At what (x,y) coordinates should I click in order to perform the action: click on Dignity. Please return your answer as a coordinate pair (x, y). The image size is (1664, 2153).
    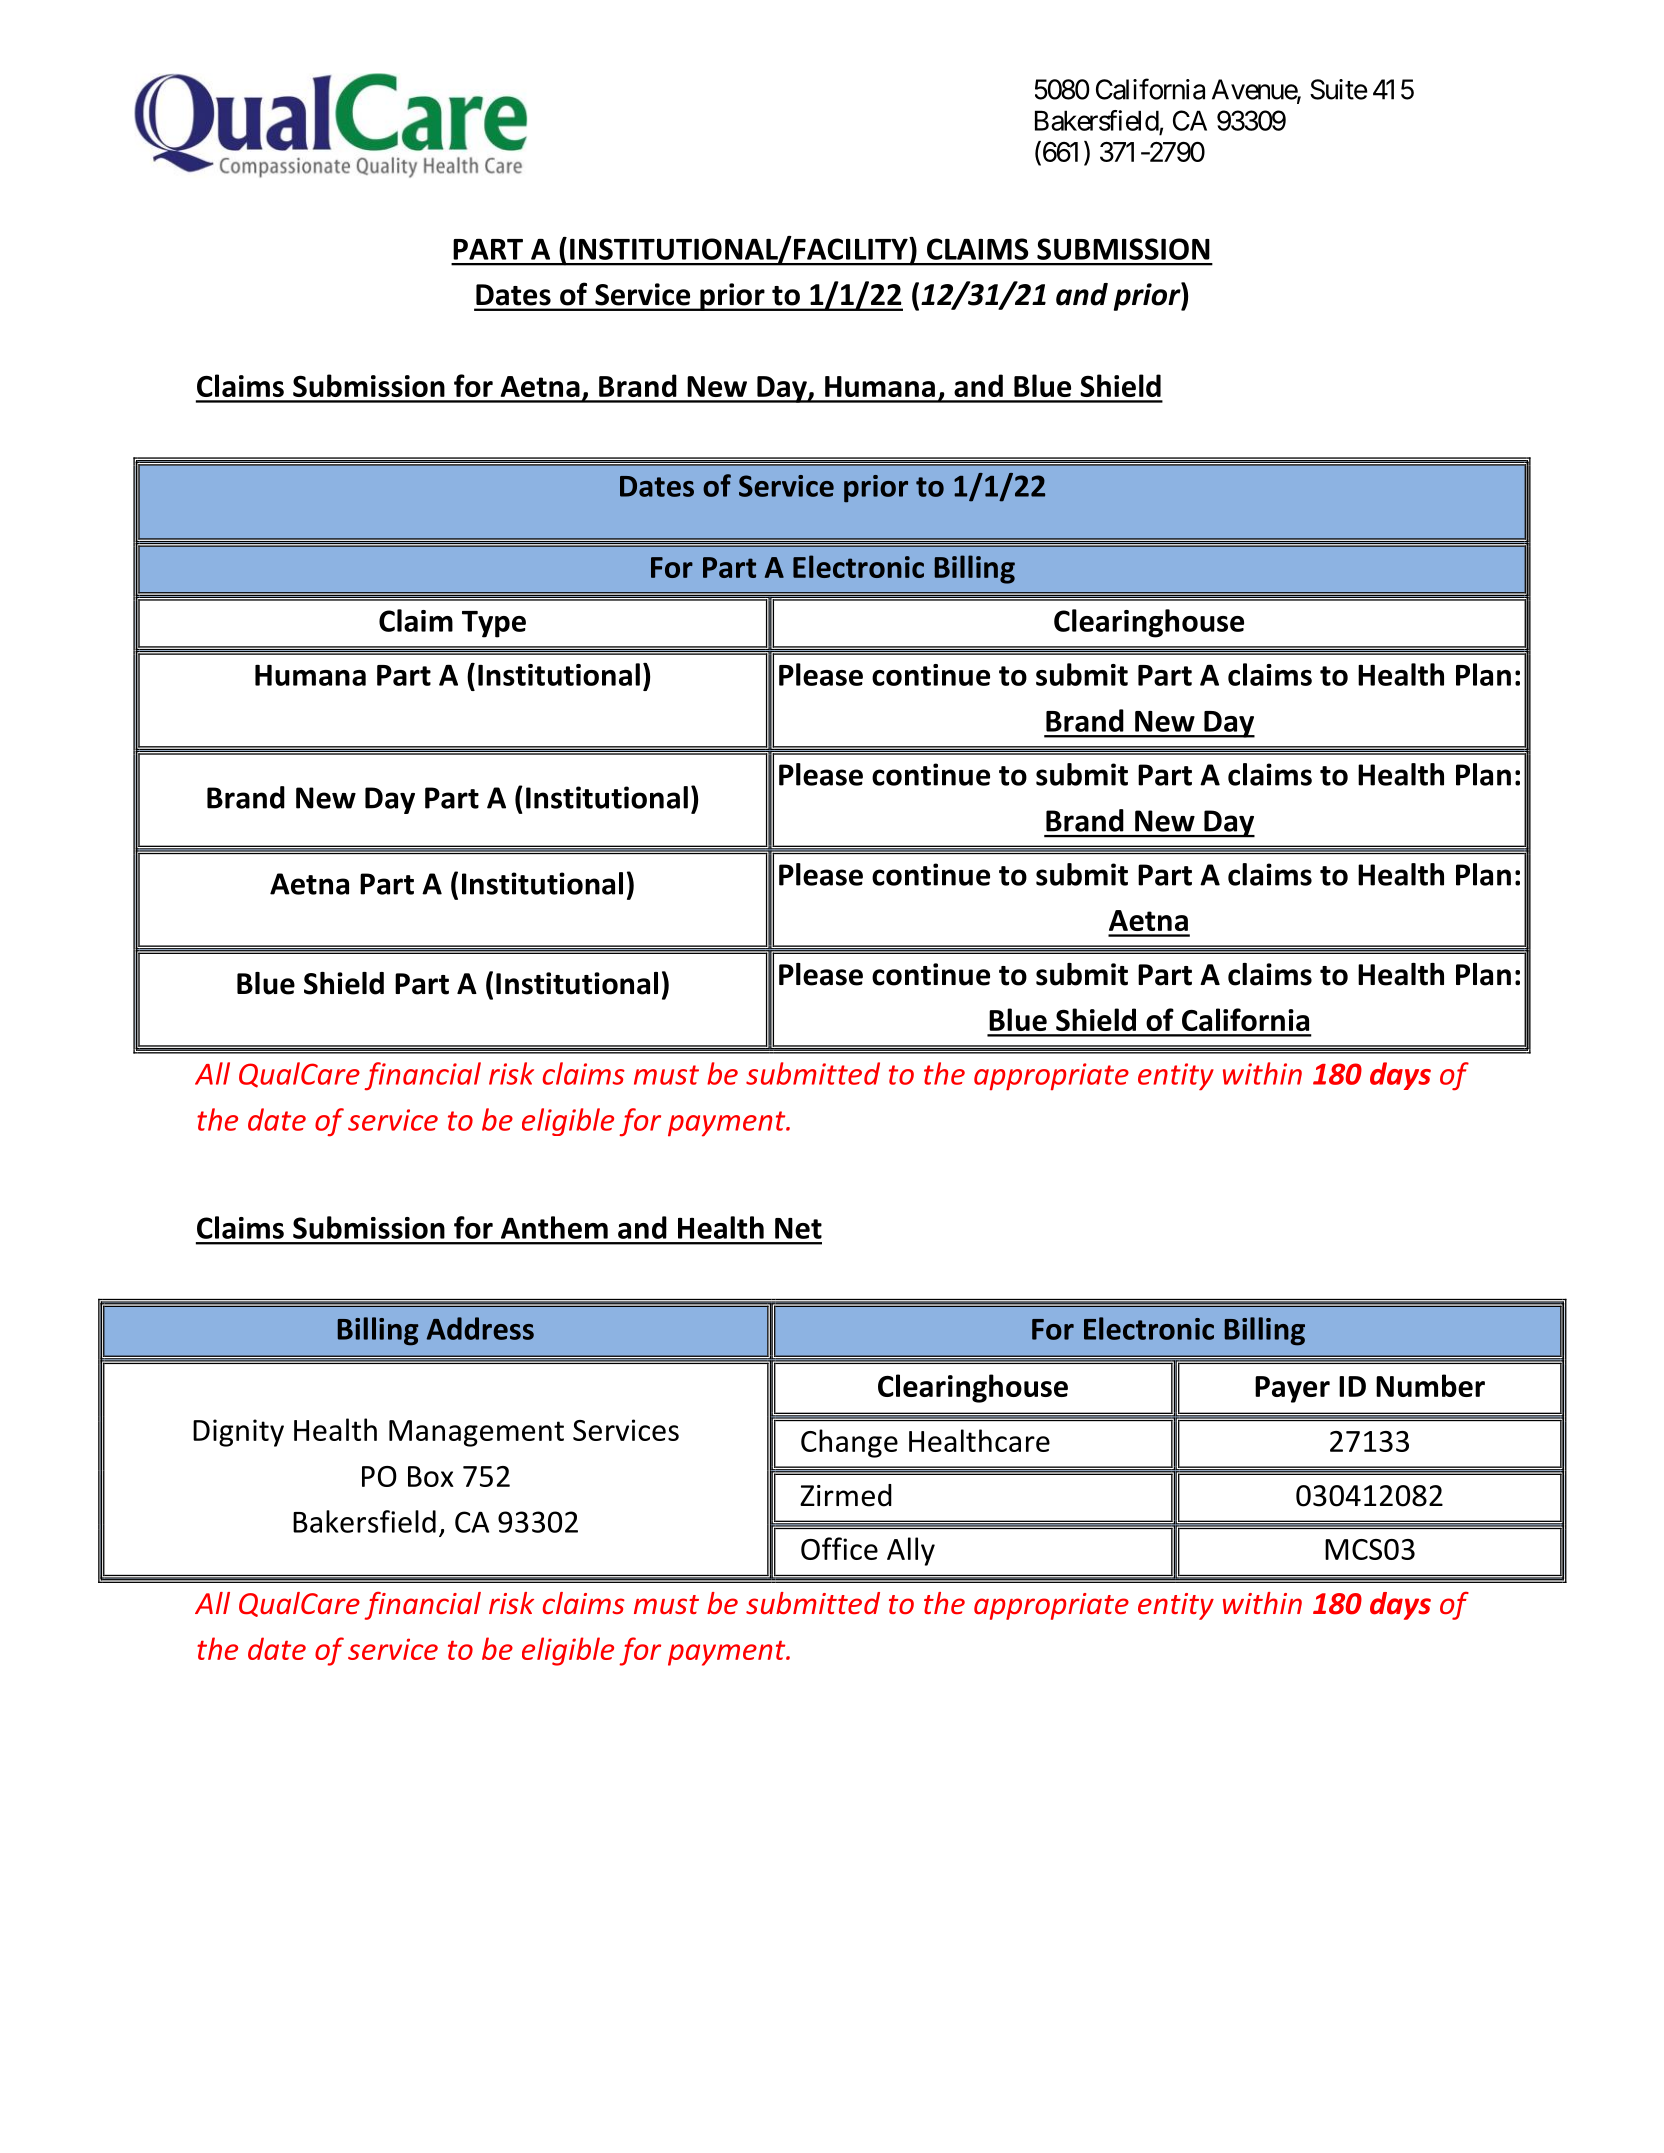
    Looking at the image, I should click on (238, 1433).
